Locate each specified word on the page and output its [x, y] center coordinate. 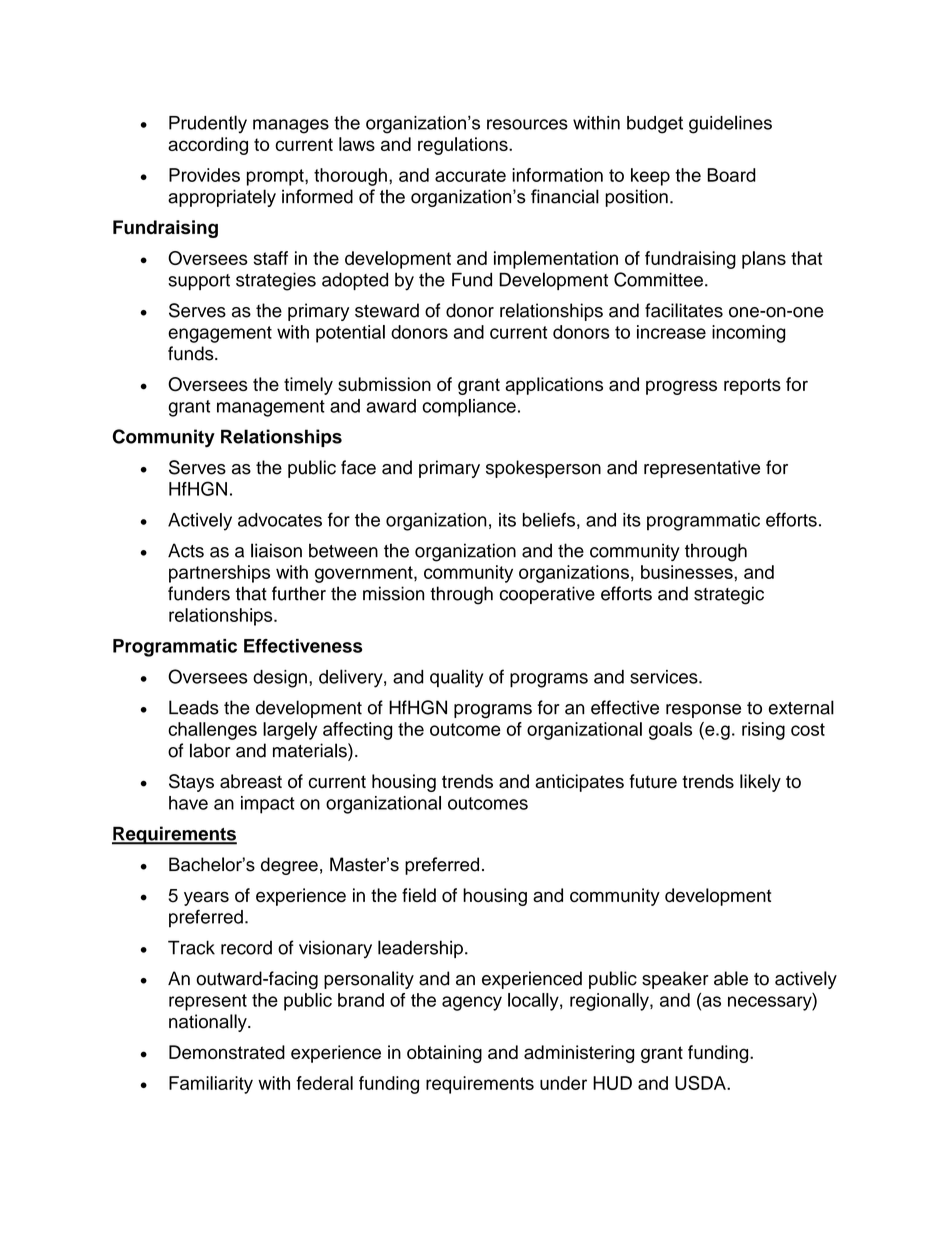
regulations [464, 146]
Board [731, 175]
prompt [276, 177]
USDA [701, 1083]
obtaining [444, 1054]
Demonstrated [227, 1052]
